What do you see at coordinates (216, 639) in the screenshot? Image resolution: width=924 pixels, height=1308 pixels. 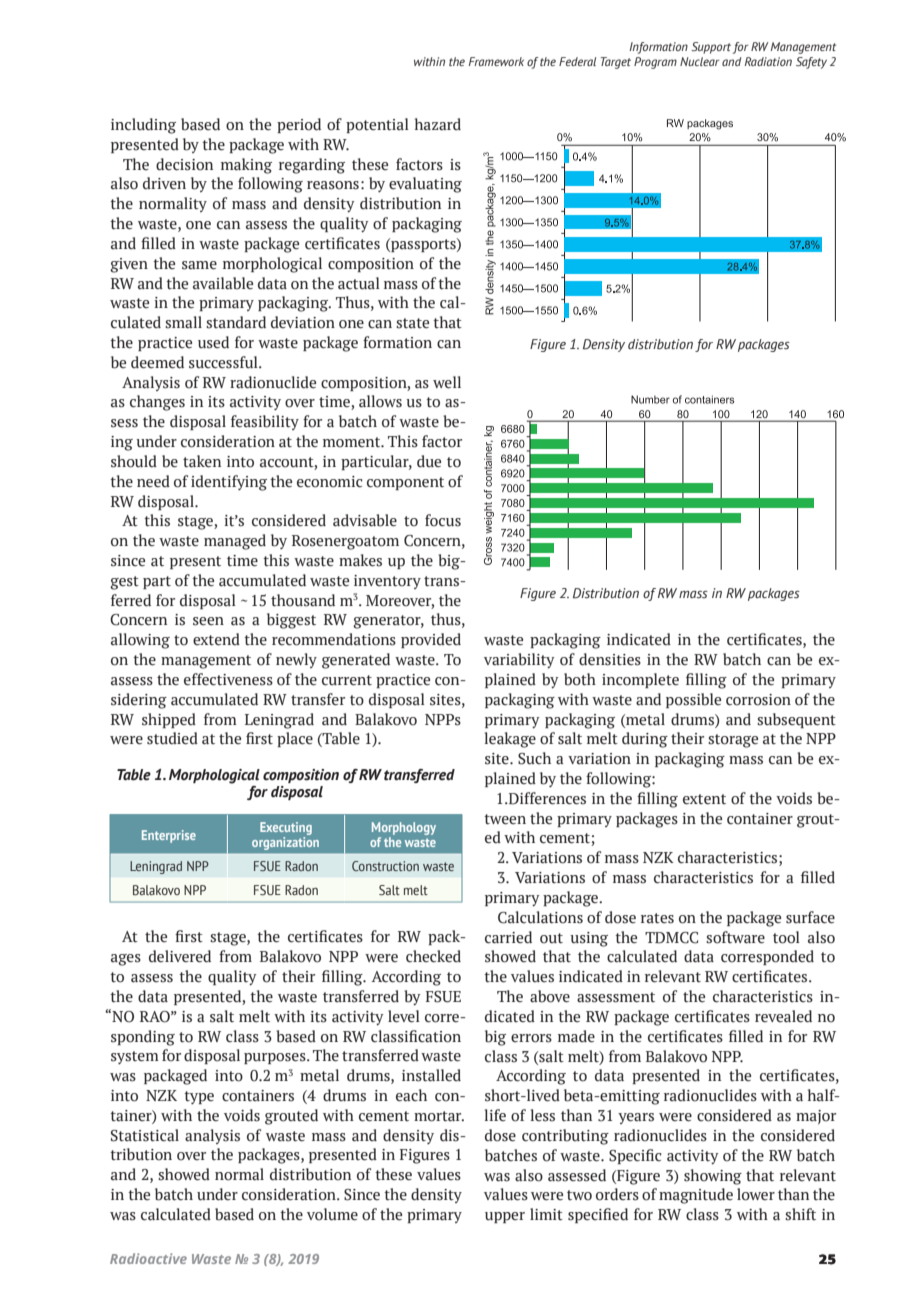 I see `extend` at bounding box center [216, 639].
